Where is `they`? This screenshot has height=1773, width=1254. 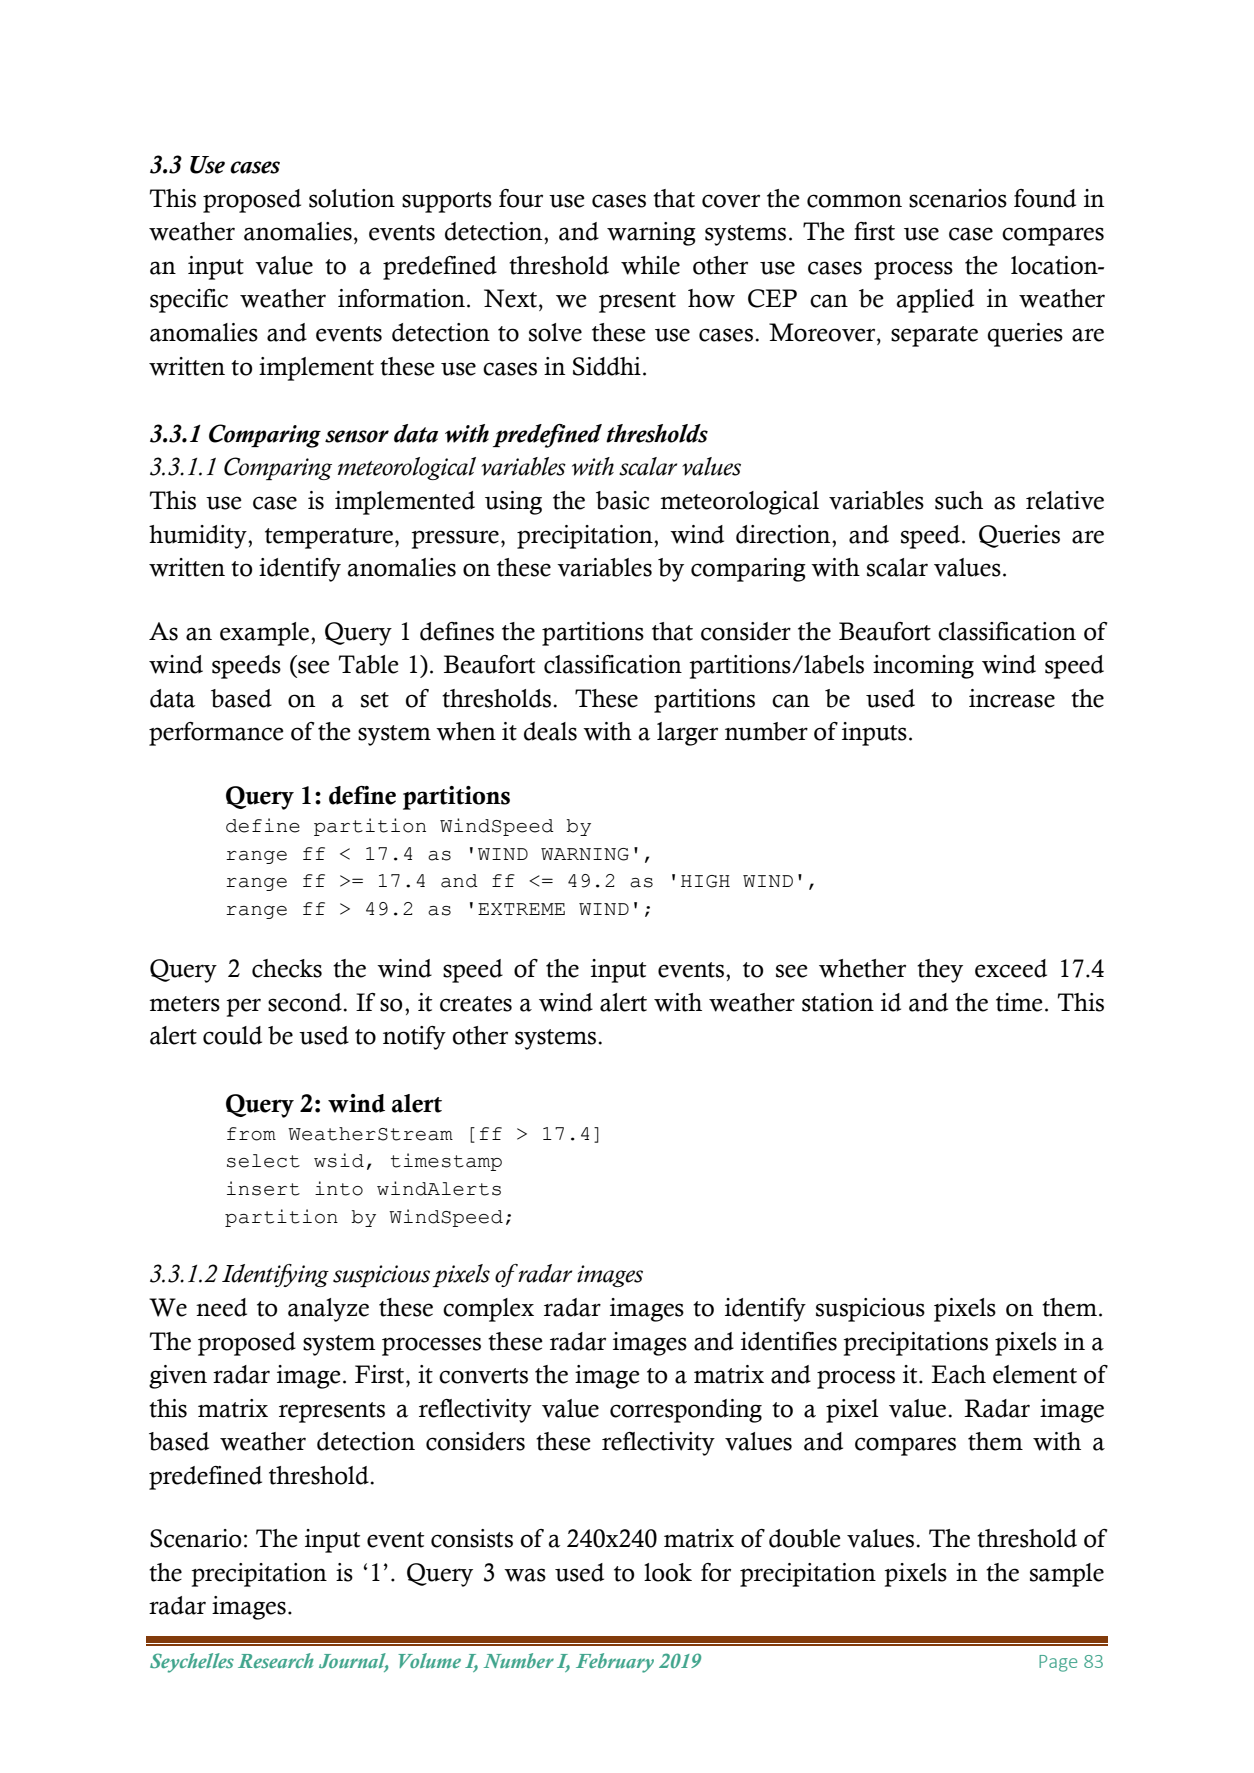
they is located at coordinates (940, 971).
